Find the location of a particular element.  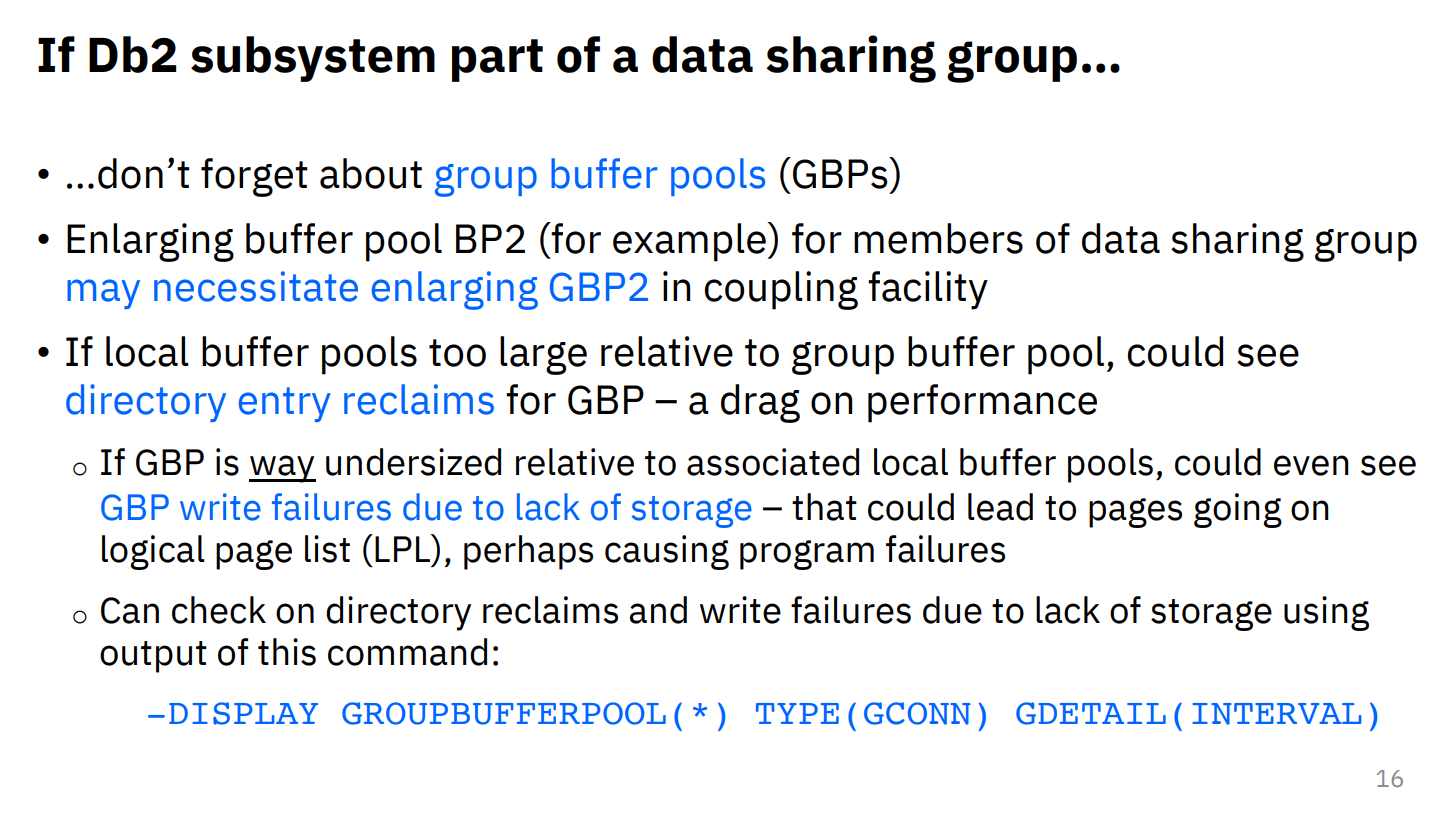

going is located at coordinates (1238, 510).
